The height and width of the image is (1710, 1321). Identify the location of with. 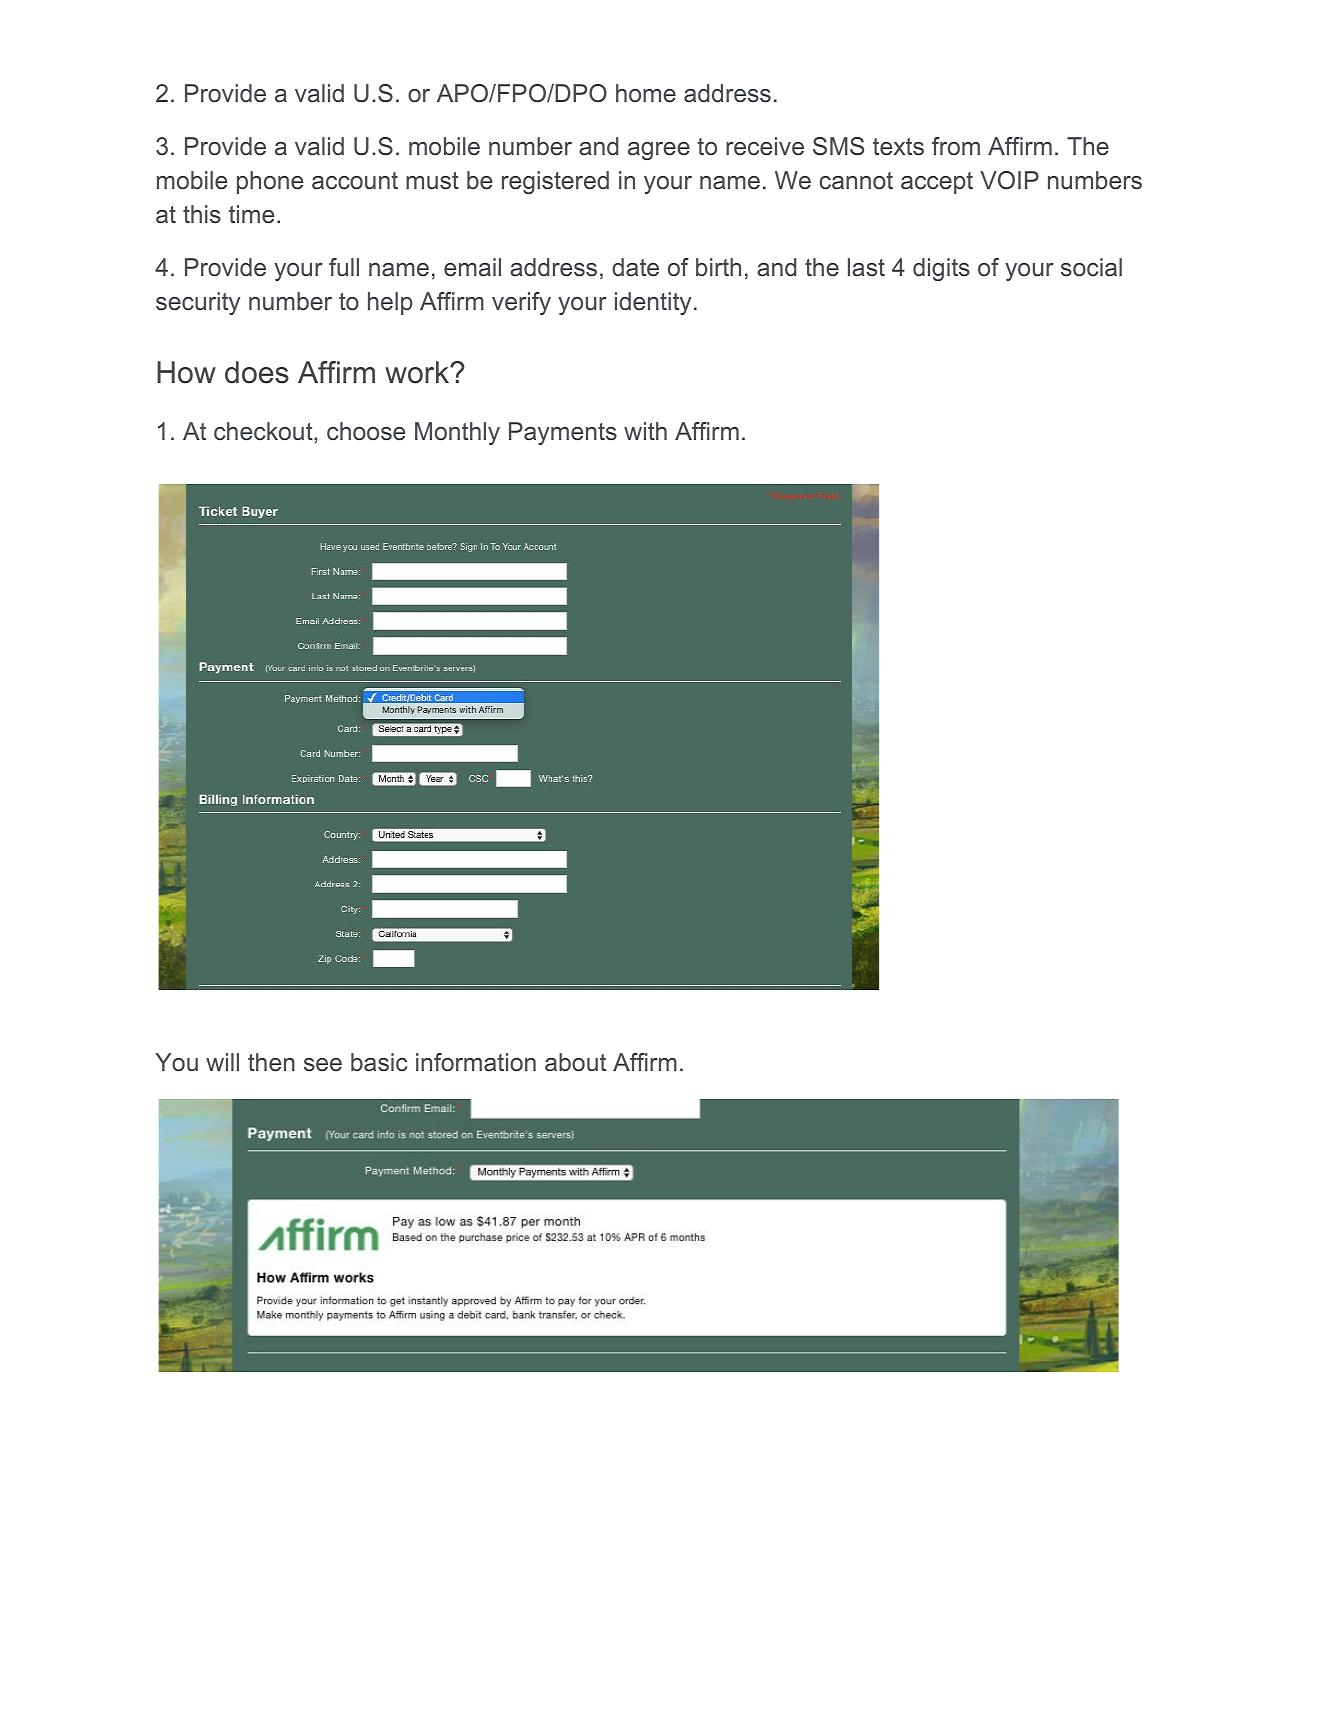
(645, 431).
